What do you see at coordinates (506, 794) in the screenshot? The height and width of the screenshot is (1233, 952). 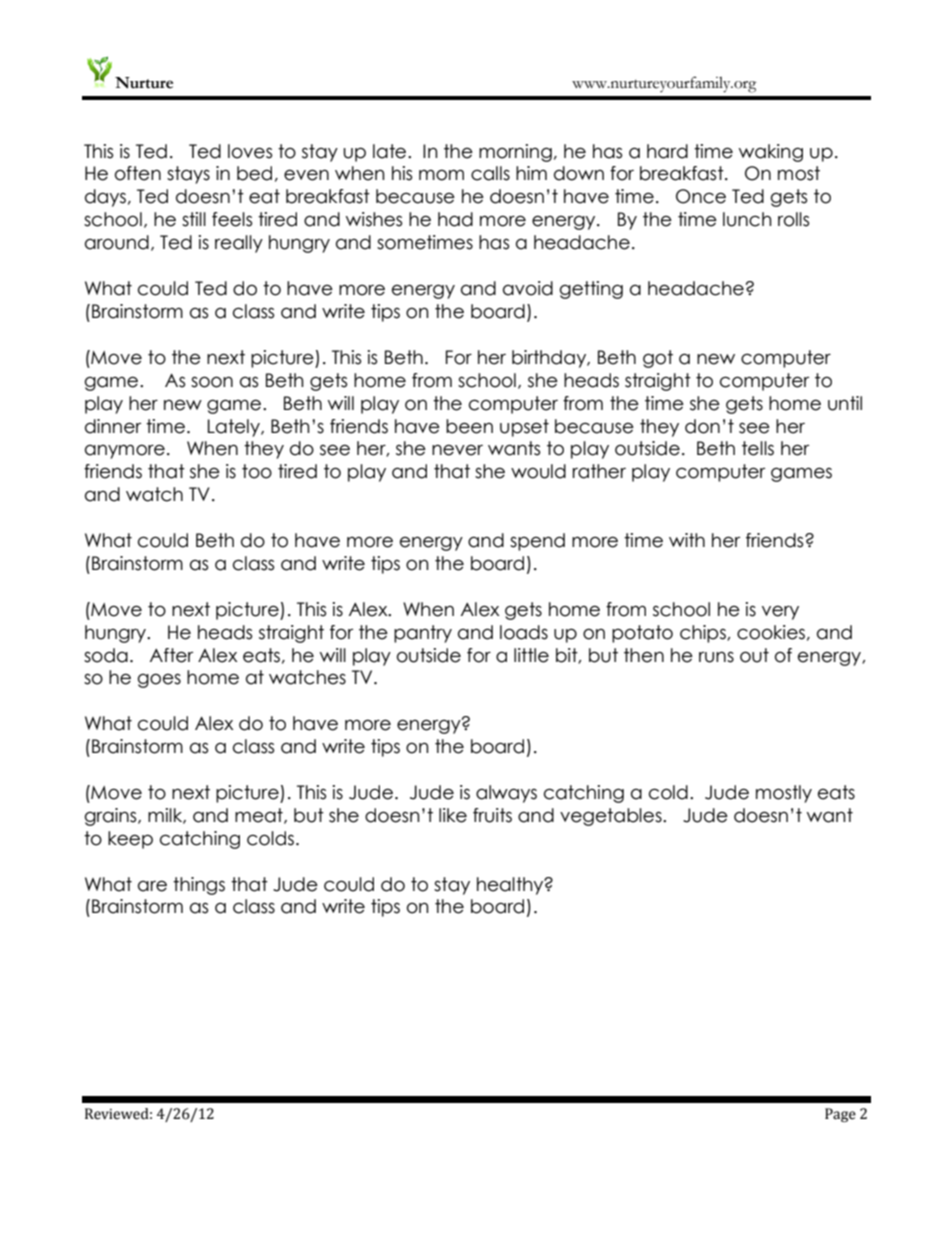 I see `always` at bounding box center [506, 794].
